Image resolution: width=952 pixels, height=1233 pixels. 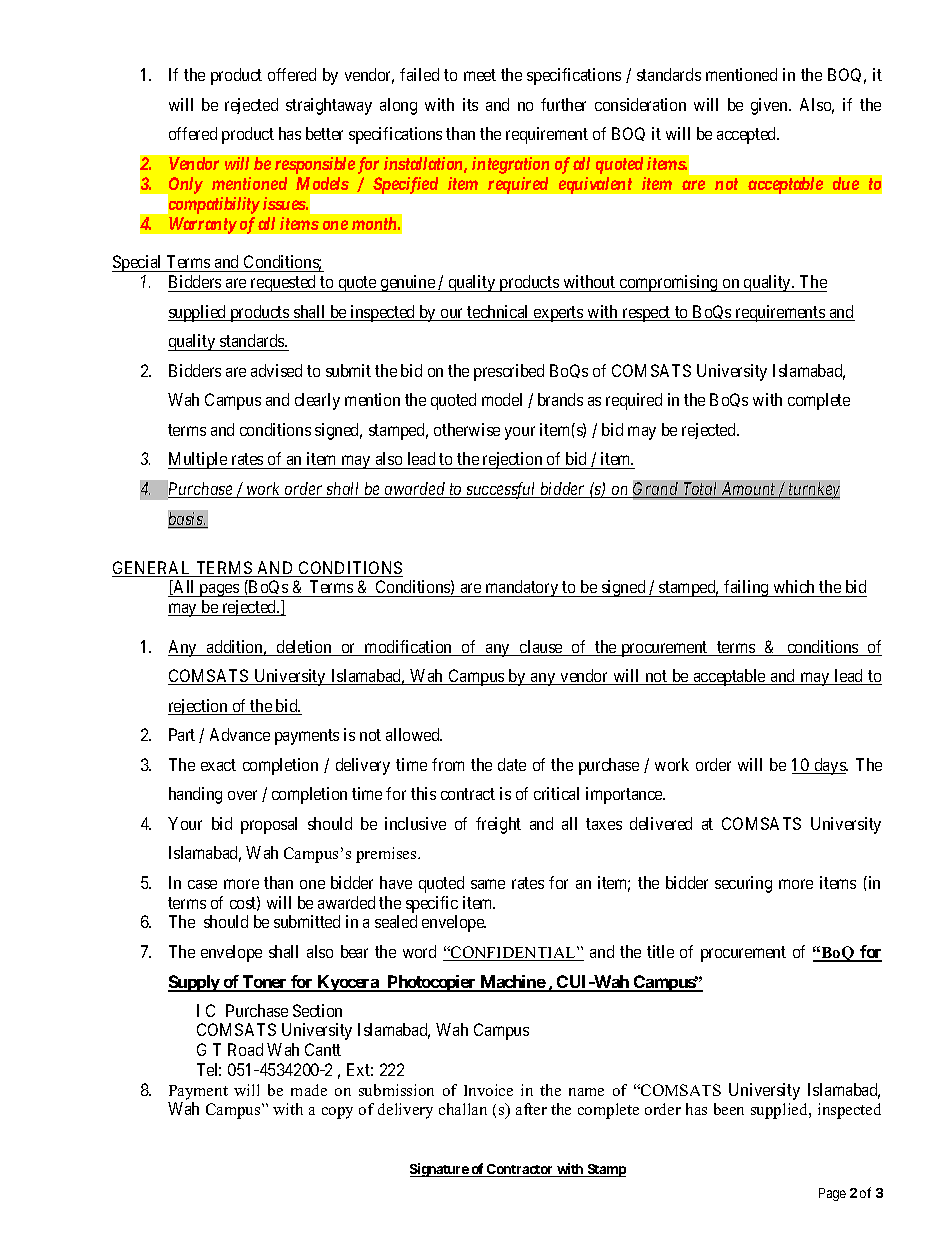 I want to click on straightaway, so click(x=329, y=106).
